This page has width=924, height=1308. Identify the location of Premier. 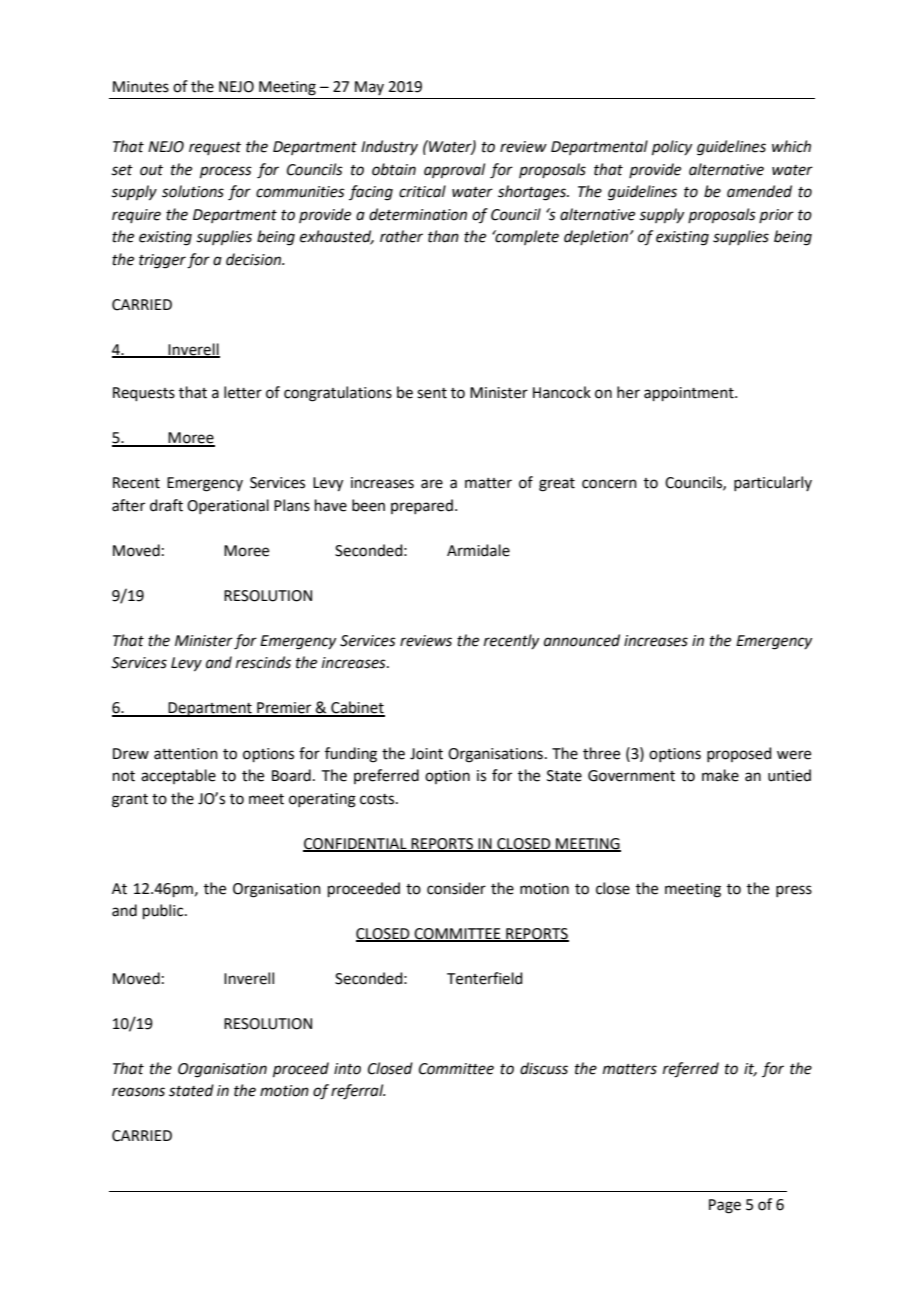
(284, 709).
